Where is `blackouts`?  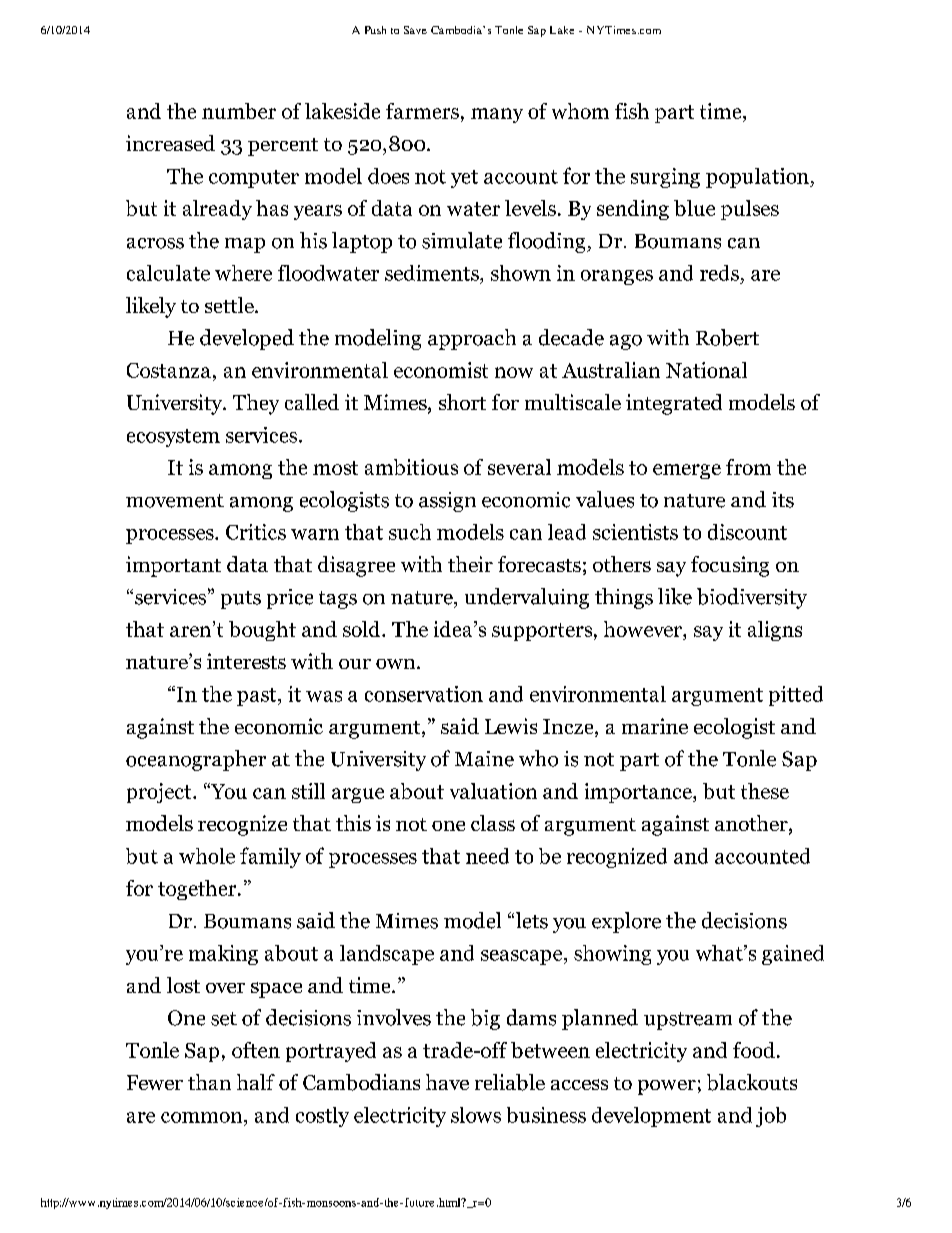
blackouts is located at coordinates (752, 1082).
